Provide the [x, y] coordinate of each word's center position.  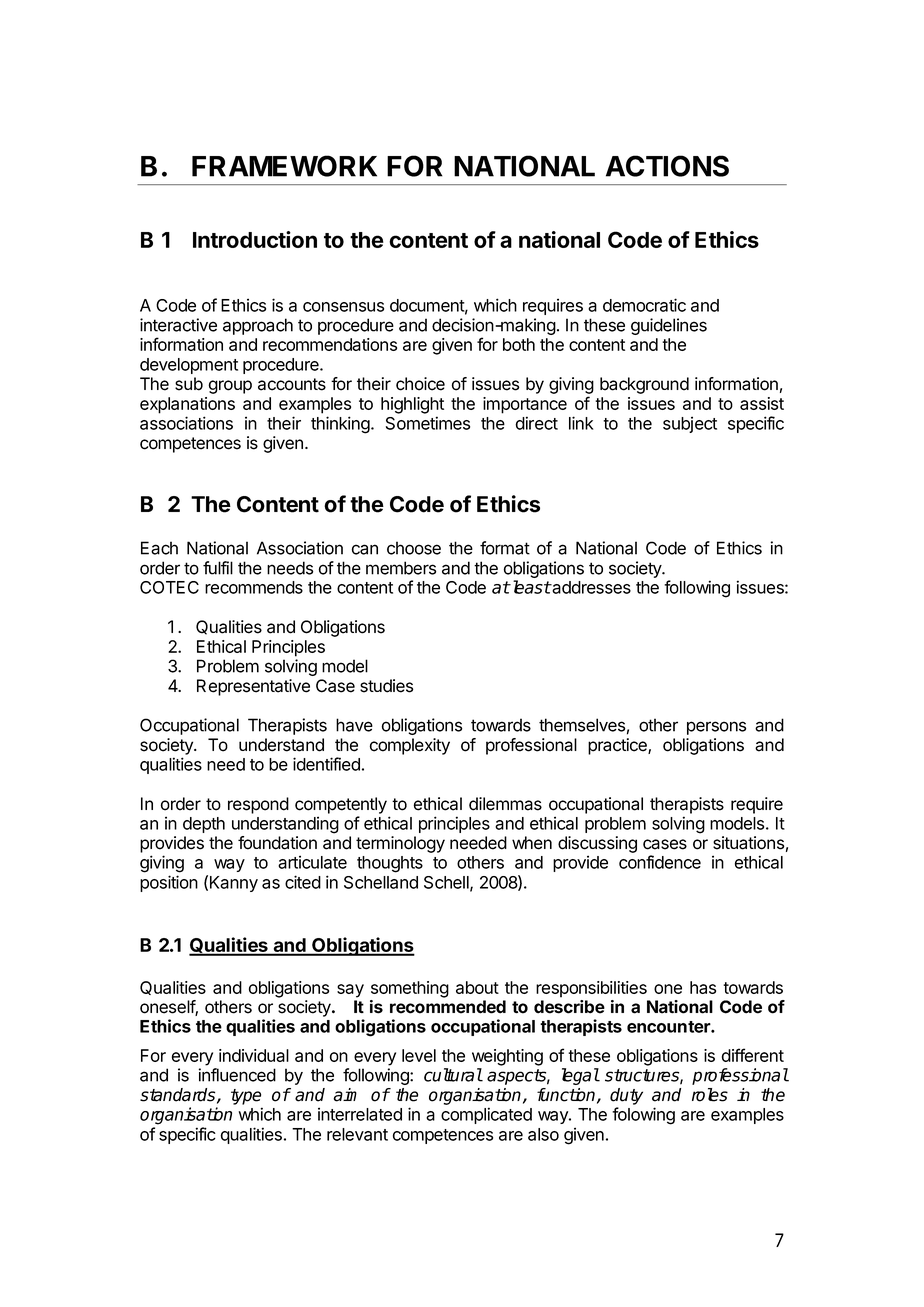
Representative [253, 687]
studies [386, 686]
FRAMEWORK [284, 166]
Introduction [255, 239]
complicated [486, 1115]
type [246, 1097]
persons [716, 728]
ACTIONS [667, 166]
